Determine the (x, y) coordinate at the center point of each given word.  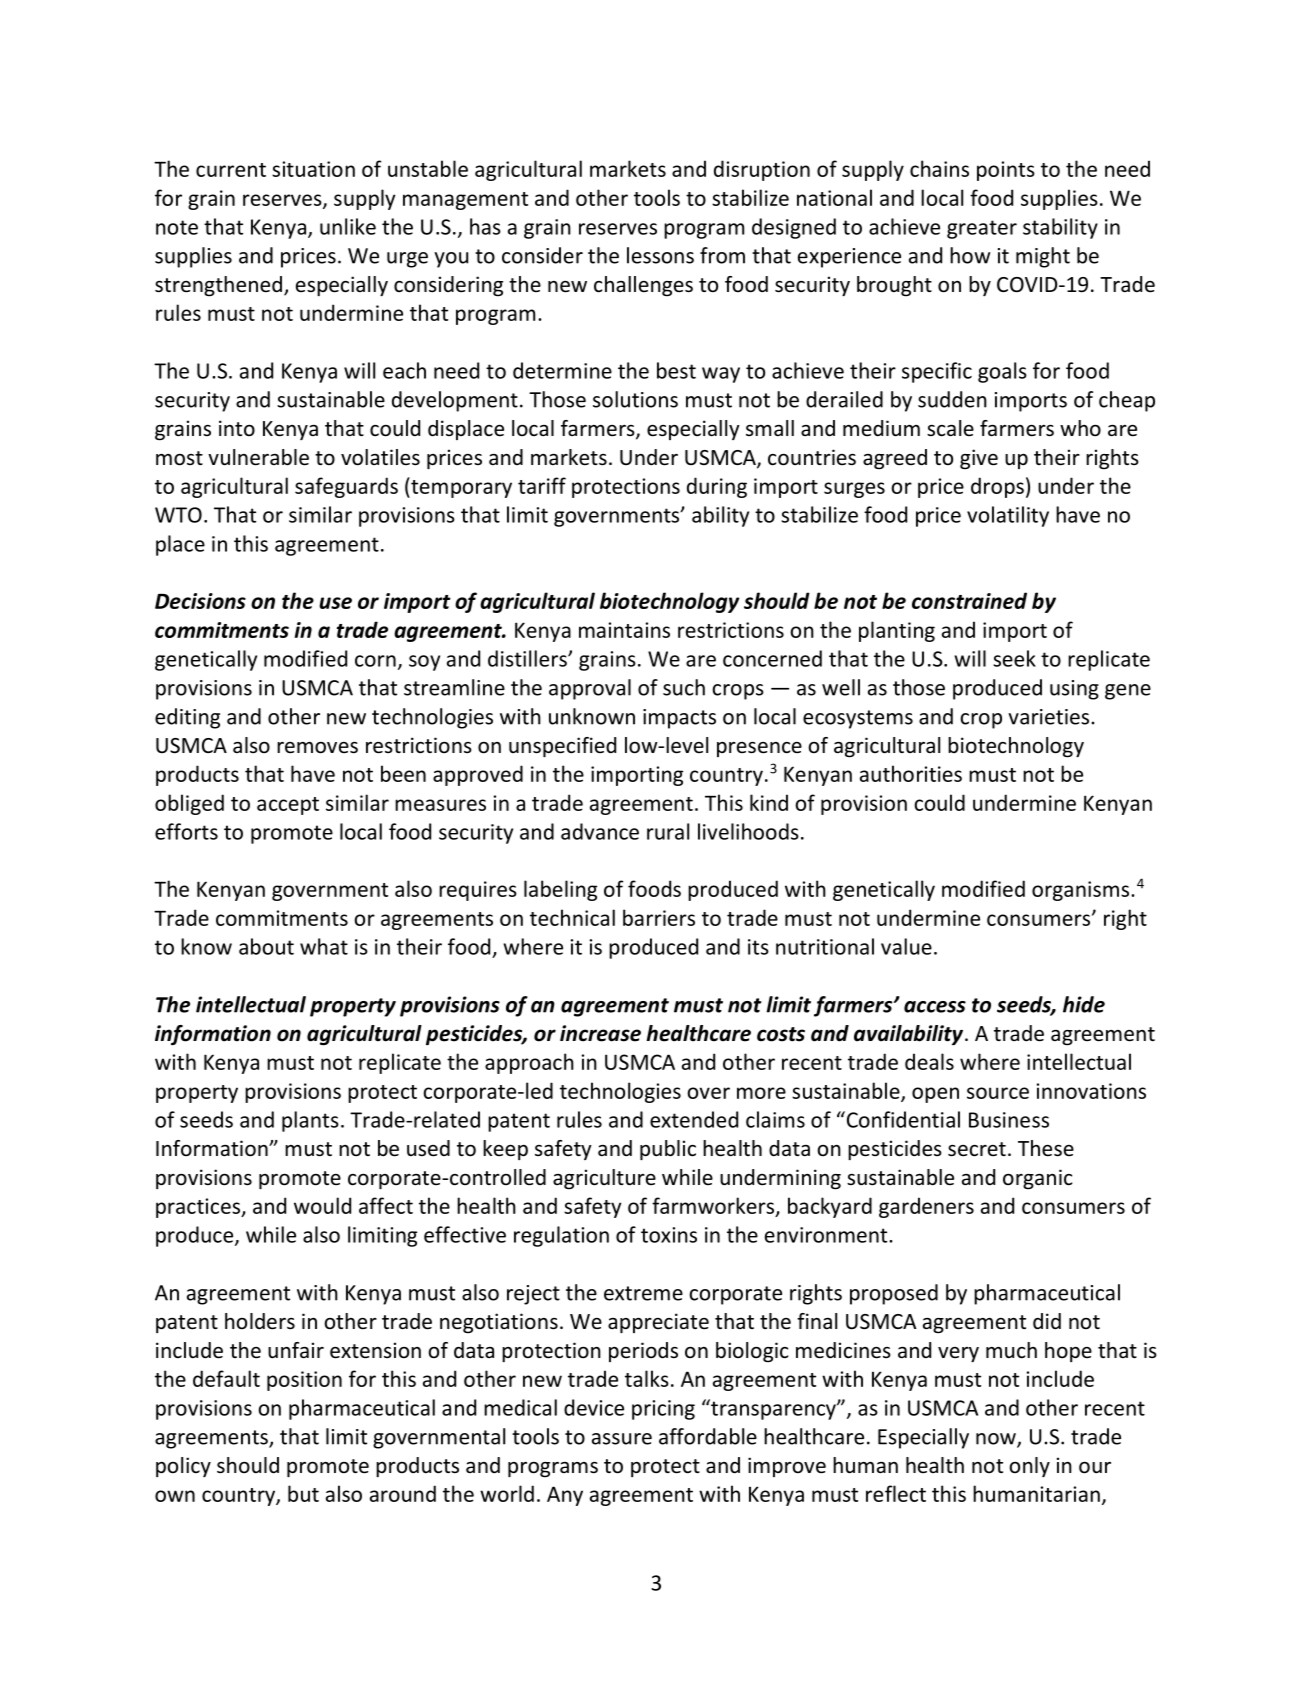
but (303, 1493)
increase (600, 1033)
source (998, 1093)
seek (1014, 658)
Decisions (200, 601)
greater (982, 229)
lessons (660, 255)
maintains (624, 630)
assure (622, 1439)
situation (313, 169)
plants (310, 1121)
